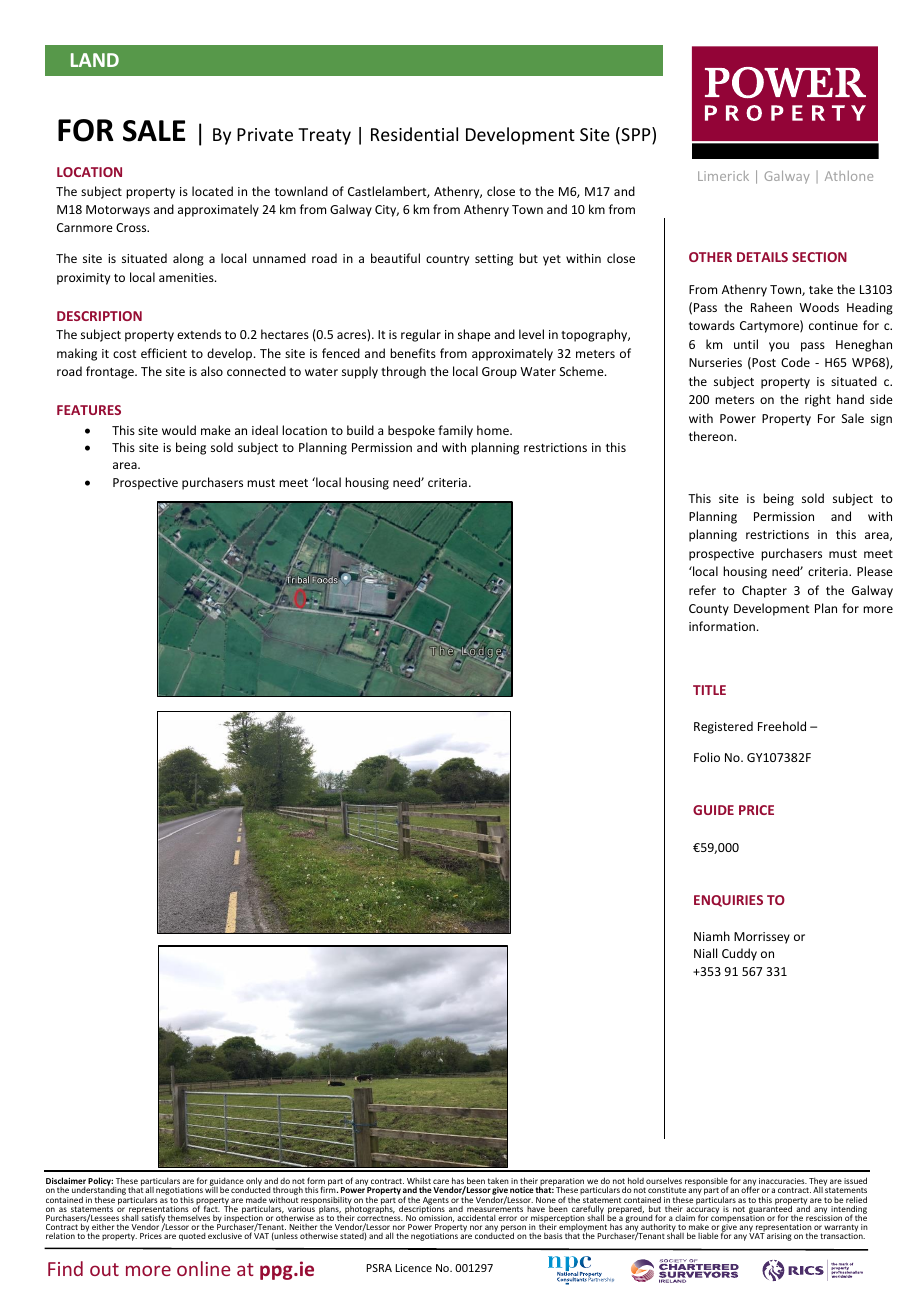 Image resolution: width=924 pixels, height=1308 pixels. I want to click on would, so click(179, 430).
